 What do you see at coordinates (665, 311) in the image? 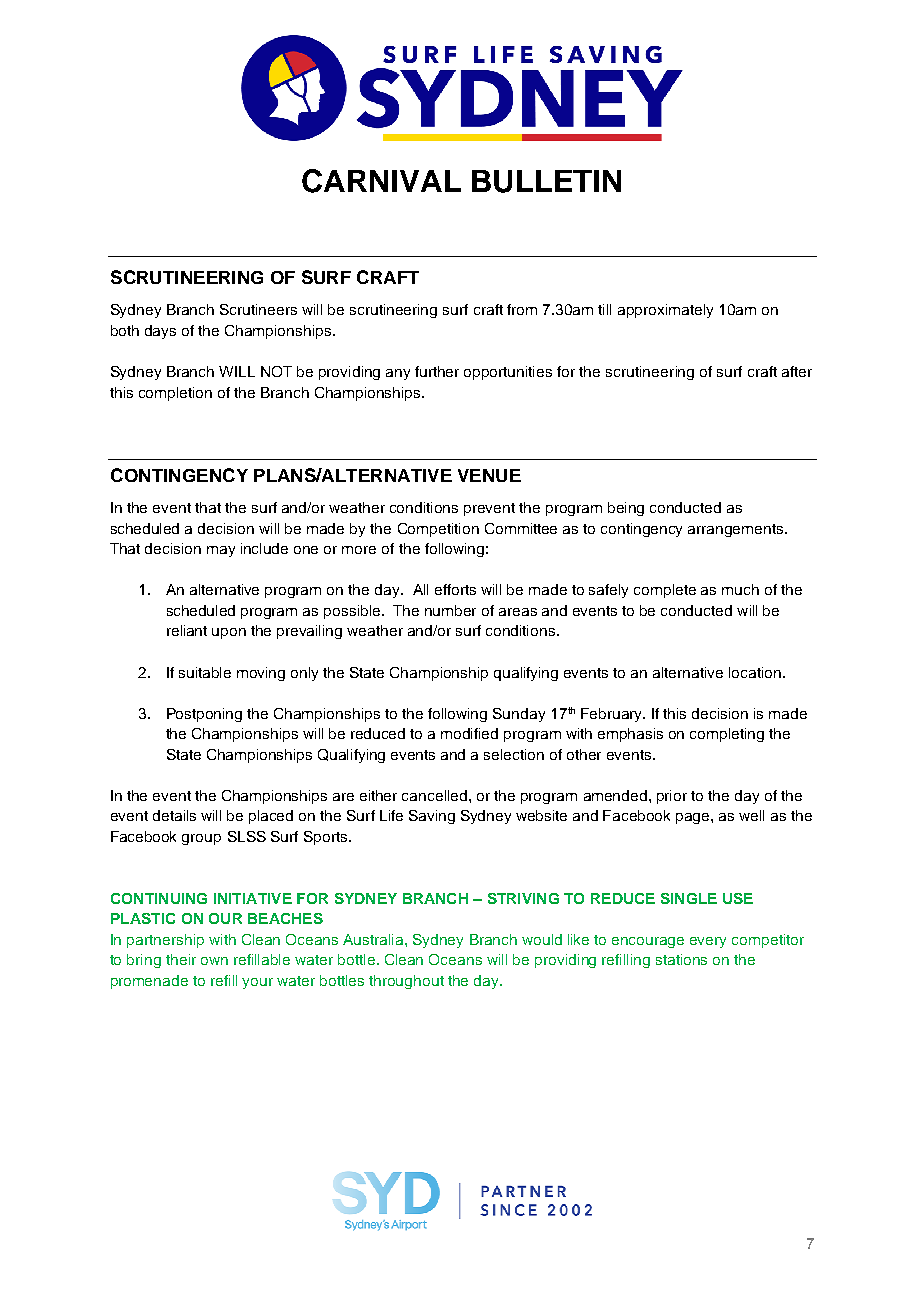
I see `approximately` at bounding box center [665, 311].
